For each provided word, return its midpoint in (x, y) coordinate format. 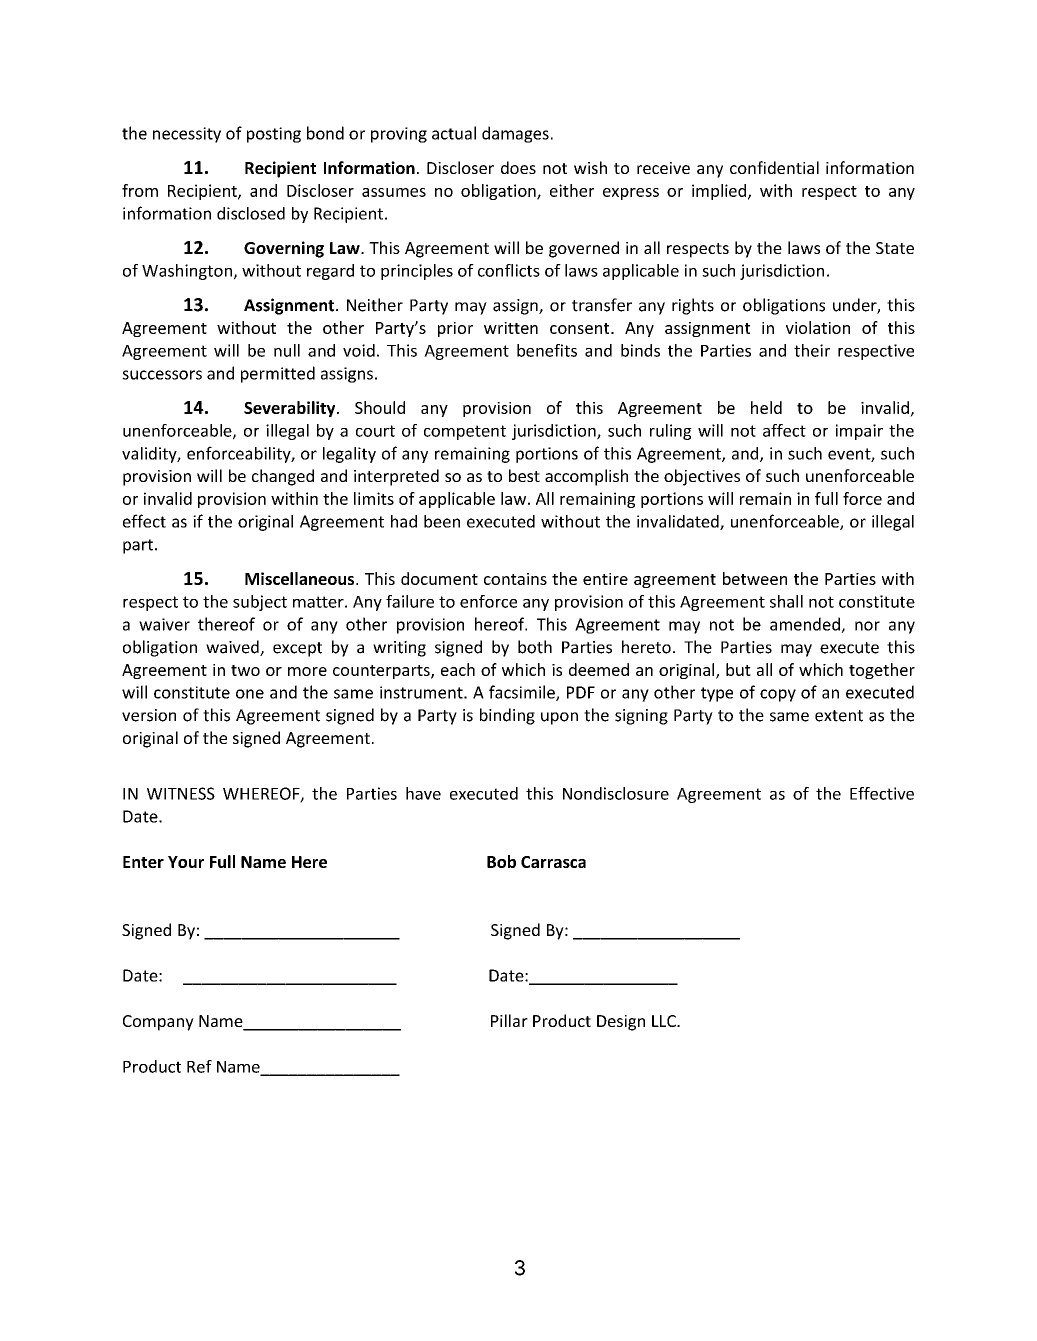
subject (260, 603)
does (518, 167)
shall (786, 601)
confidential (774, 167)
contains (515, 579)
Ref (199, 1066)
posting (274, 135)
